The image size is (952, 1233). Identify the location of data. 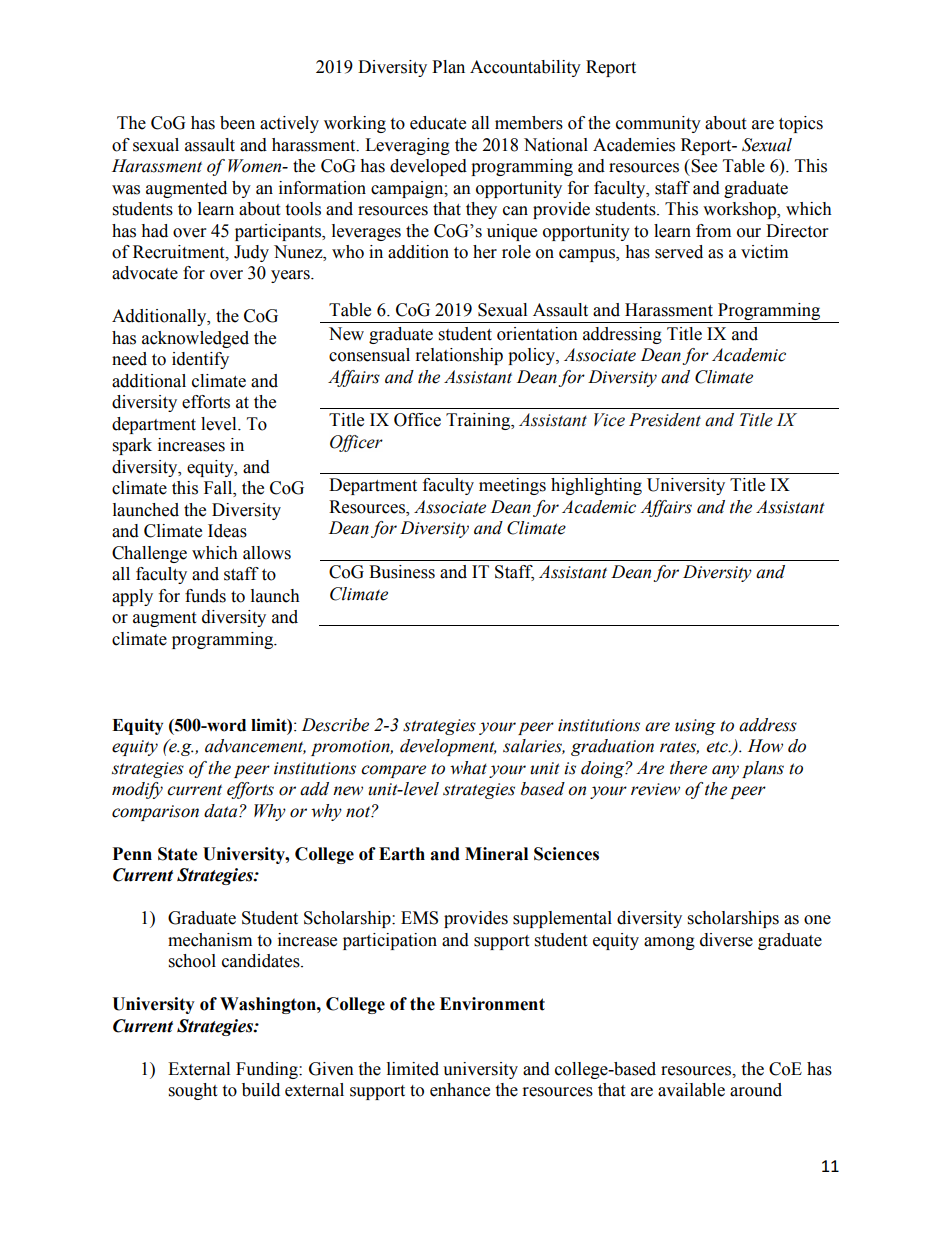
(222, 811).
